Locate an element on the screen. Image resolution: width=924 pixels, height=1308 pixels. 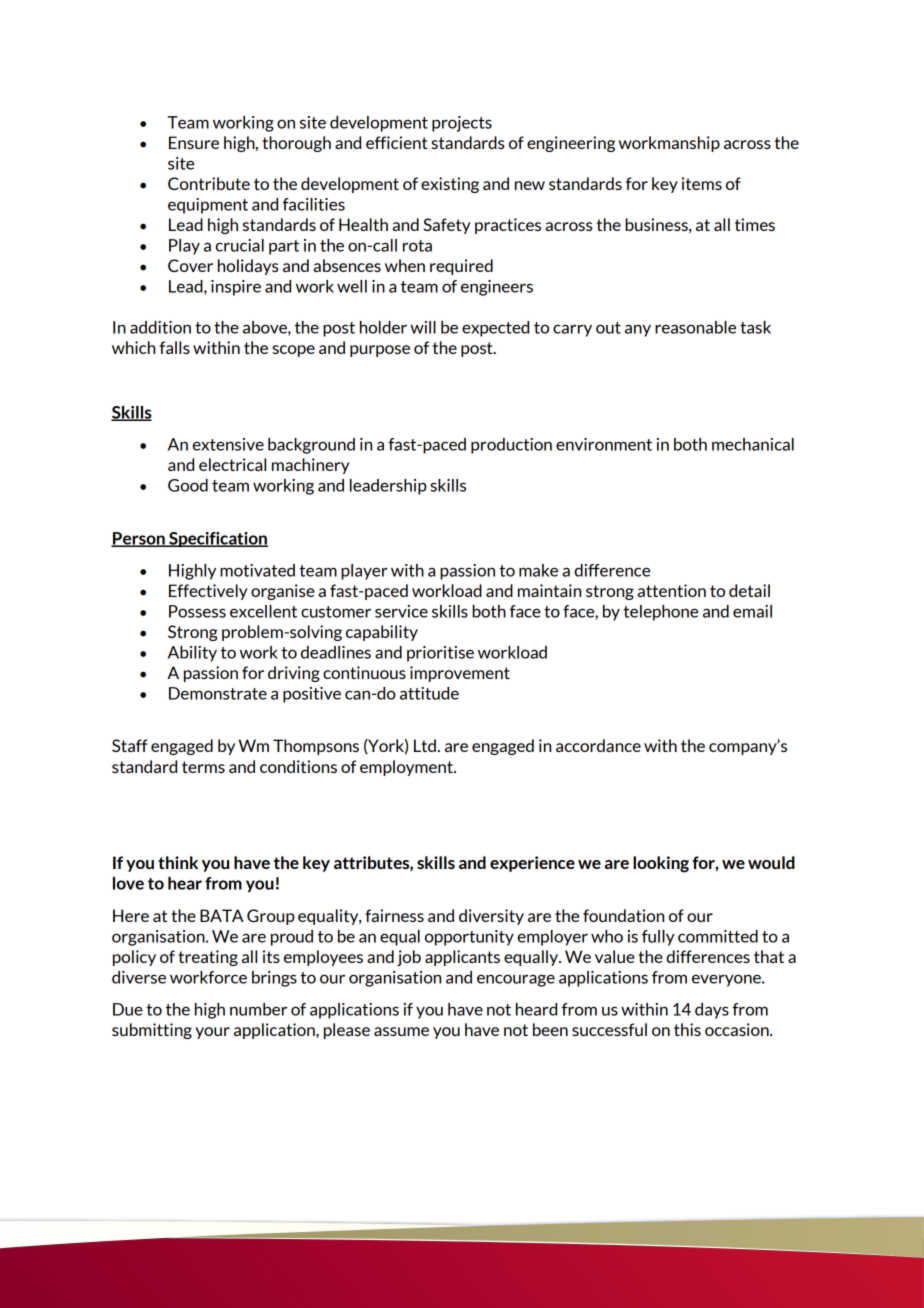
service is located at coordinates (401, 611).
